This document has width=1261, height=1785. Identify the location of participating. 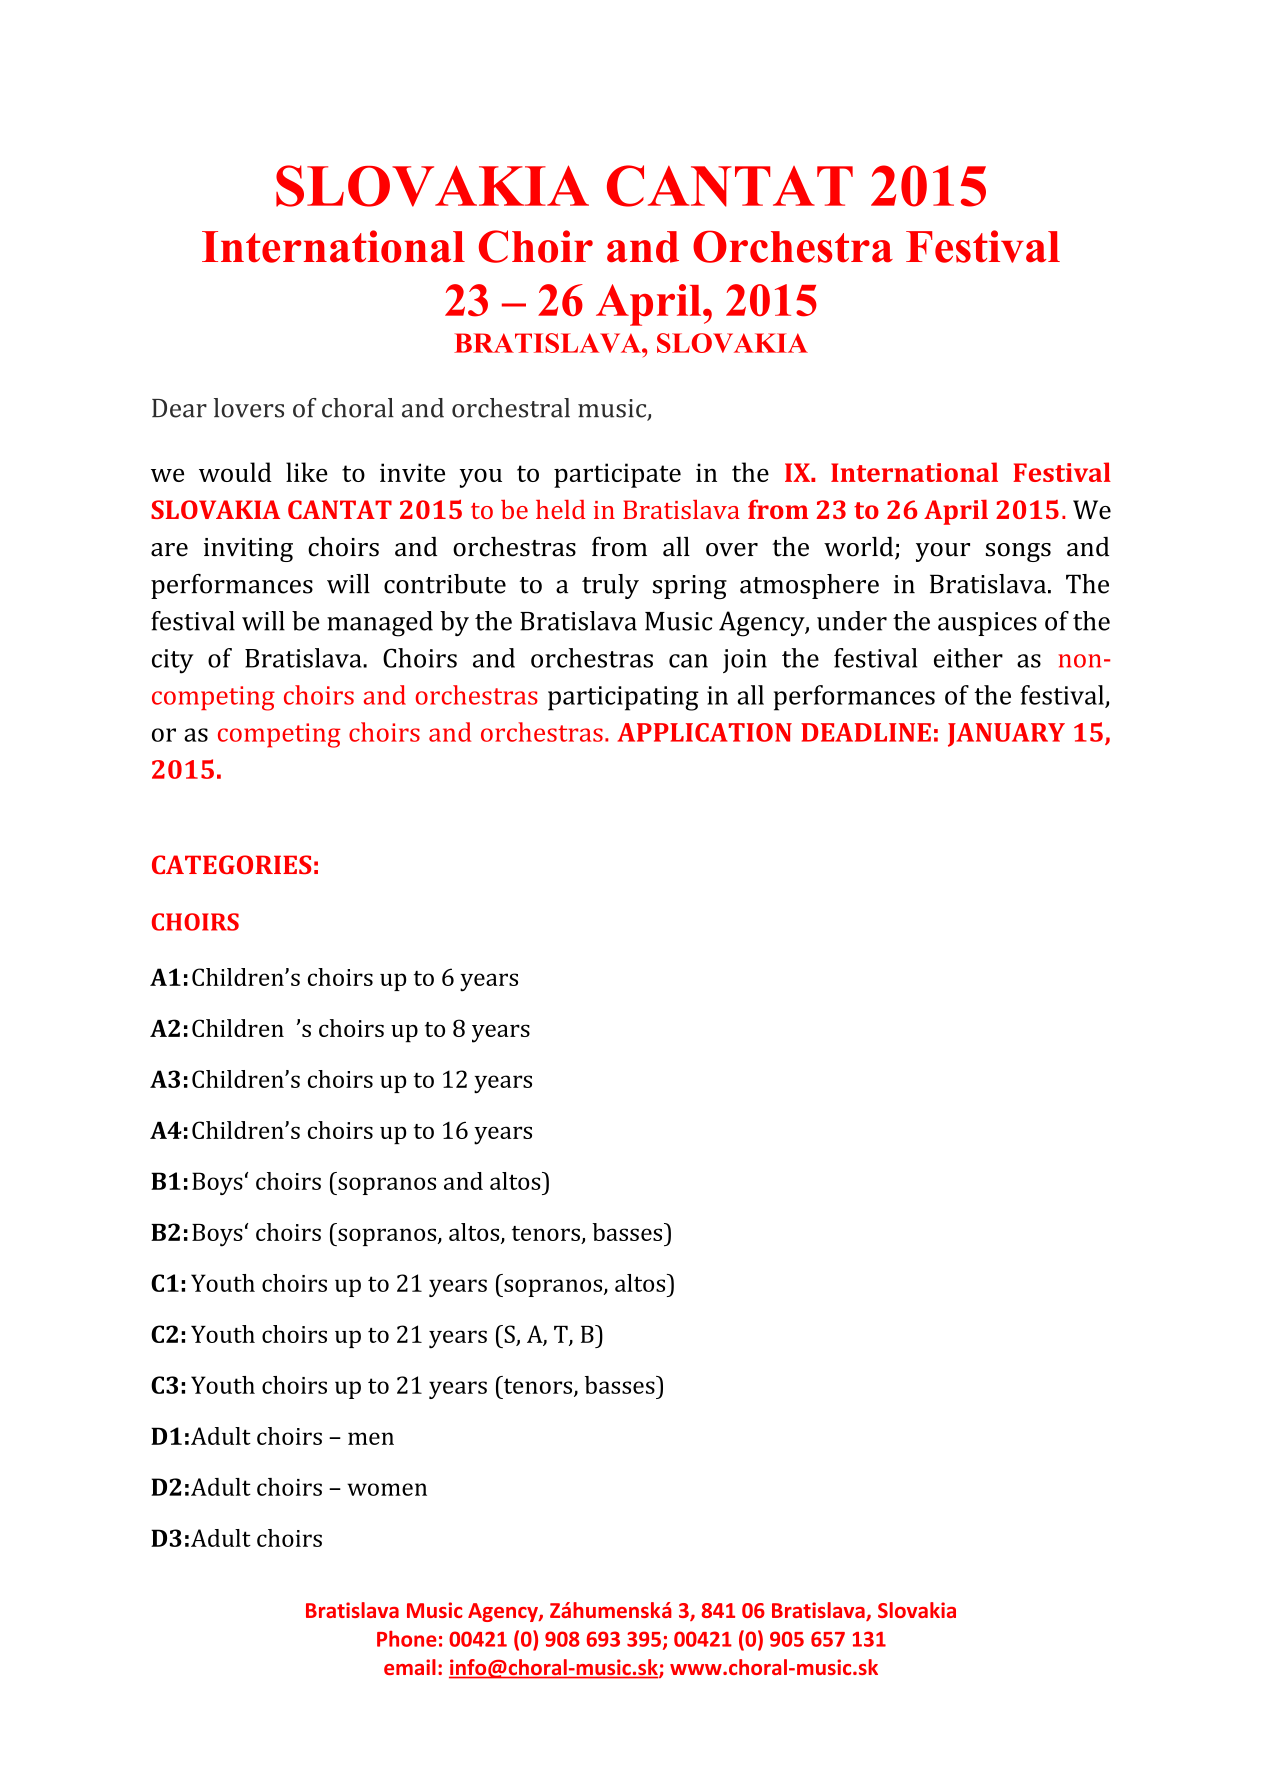
(623, 698).
